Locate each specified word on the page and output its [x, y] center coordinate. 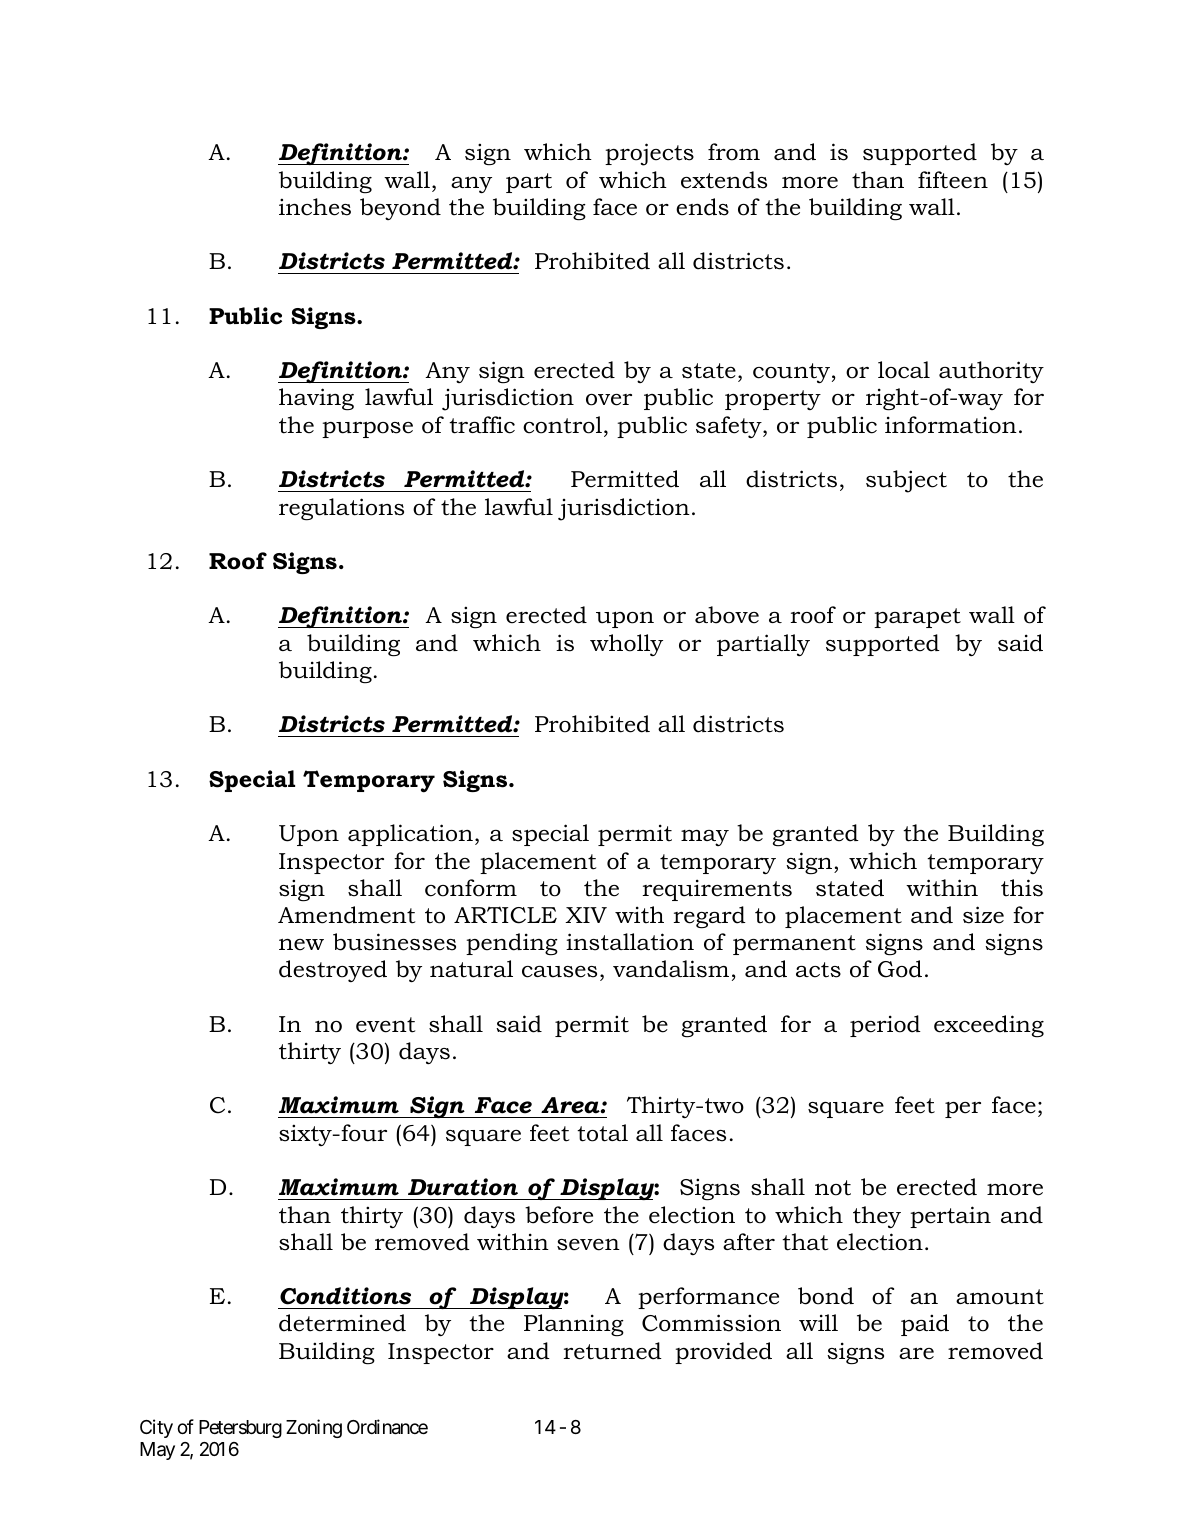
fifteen [953, 180]
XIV [586, 915]
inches [315, 207]
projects [649, 154]
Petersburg [240, 1429]
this [1022, 888]
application [410, 835]
